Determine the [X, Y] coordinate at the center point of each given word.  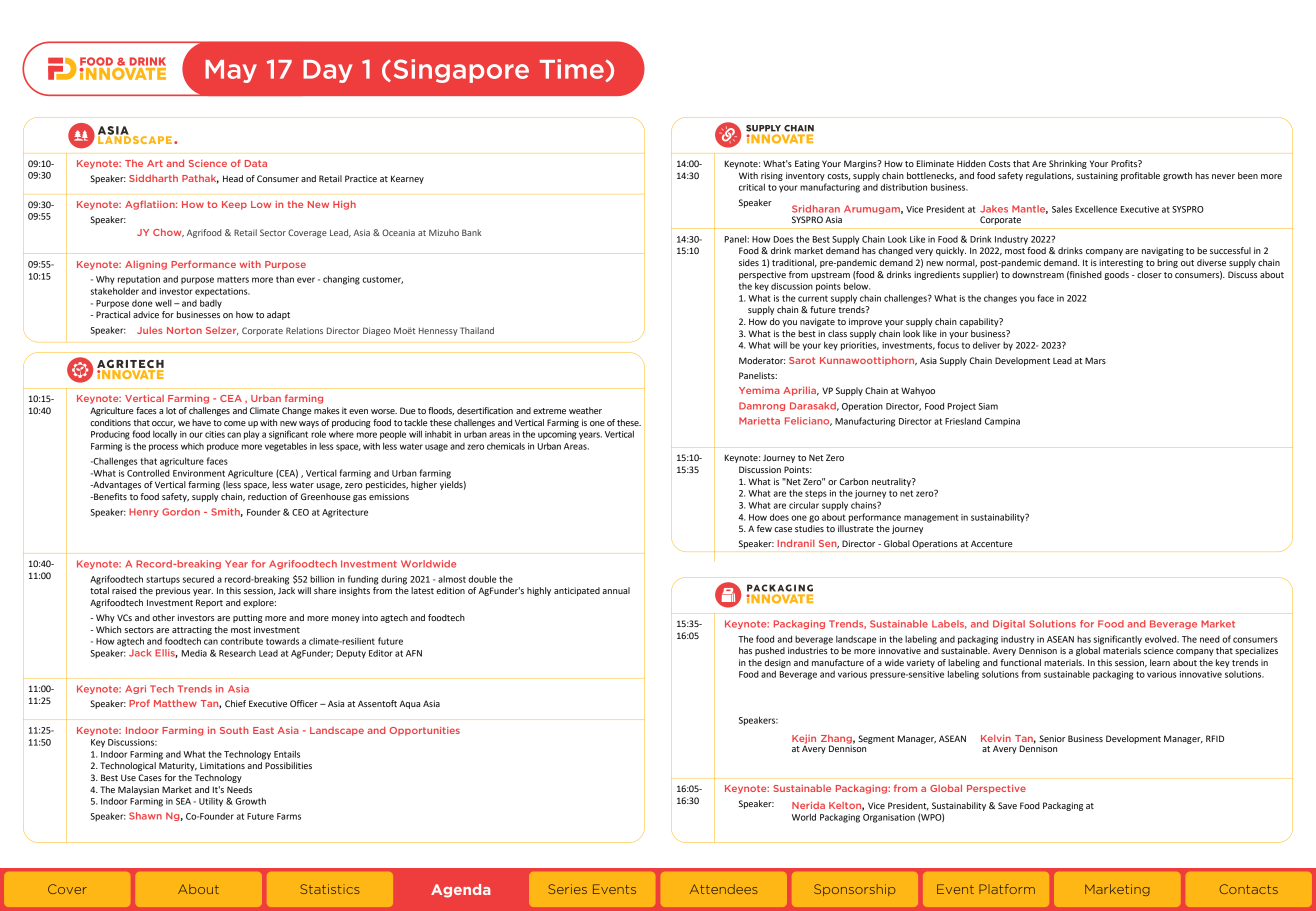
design [777, 663]
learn [1160, 662]
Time [573, 70]
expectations [222, 292]
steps [816, 494]
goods [1116, 275]
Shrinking [1068, 164]
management [931, 518]
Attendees [724, 889]
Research [237, 653]
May [231, 71]
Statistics [330, 889]
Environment [199, 473]
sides [749, 262]
